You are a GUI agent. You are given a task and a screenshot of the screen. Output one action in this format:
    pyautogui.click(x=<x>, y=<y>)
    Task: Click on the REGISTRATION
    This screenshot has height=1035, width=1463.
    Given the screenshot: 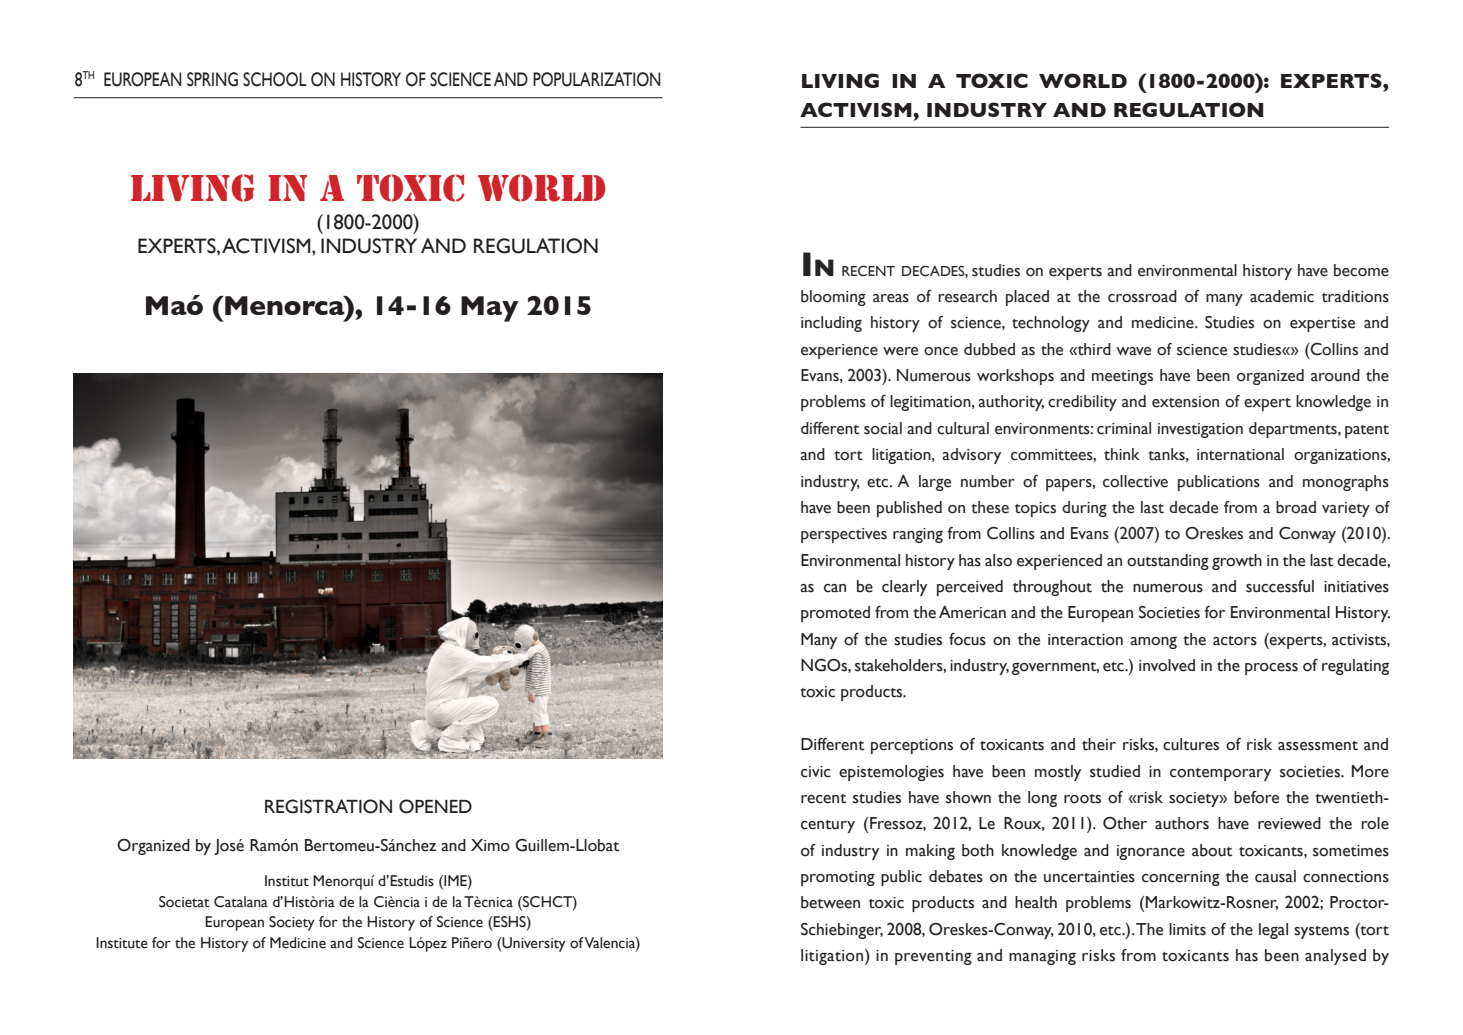 What is the action you would take?
    pyautogui.click(x=328, y=806)
